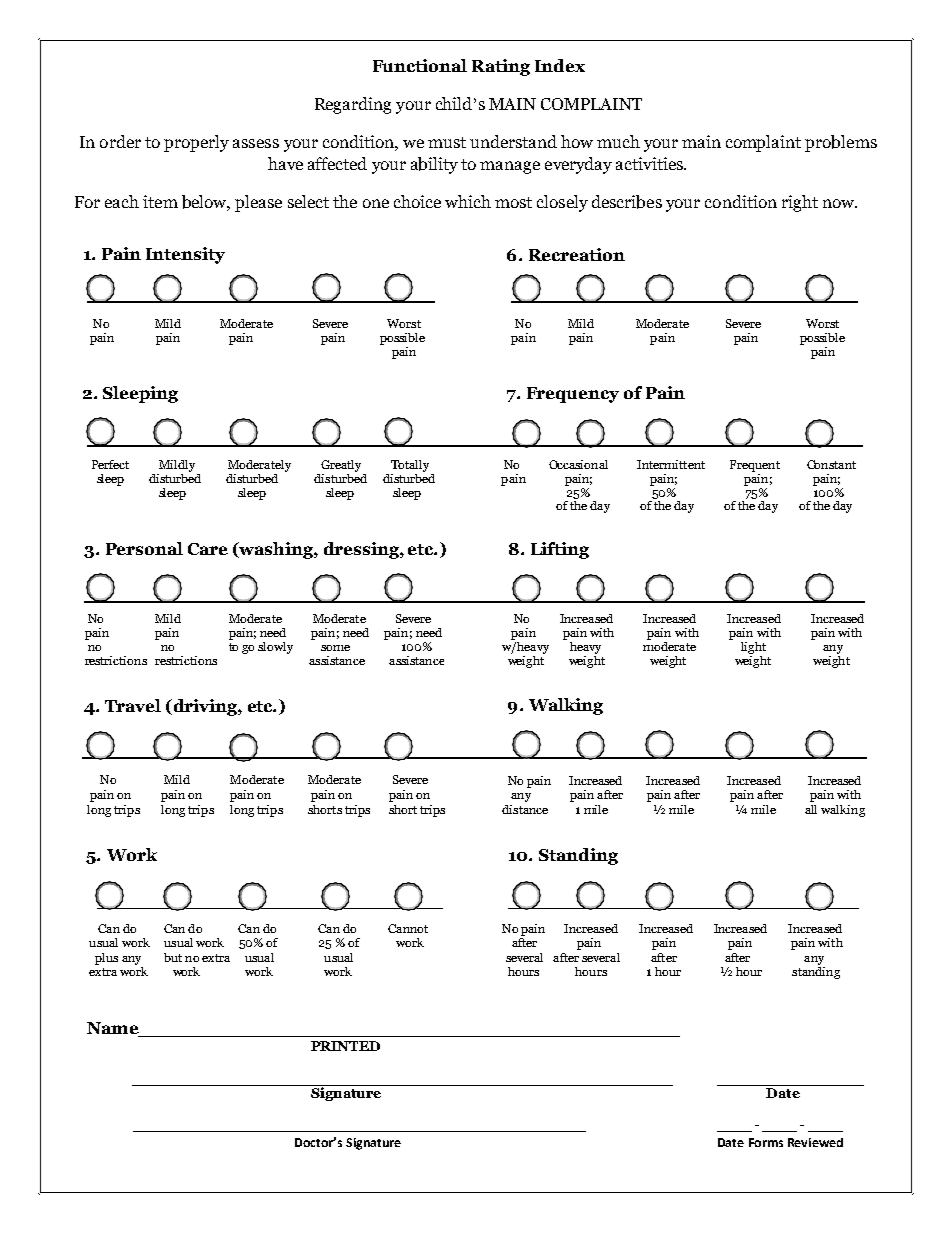  What do you see at coordinates (408, 928) in the document?
I see `Cannot` at bounding box center [408, 928].
